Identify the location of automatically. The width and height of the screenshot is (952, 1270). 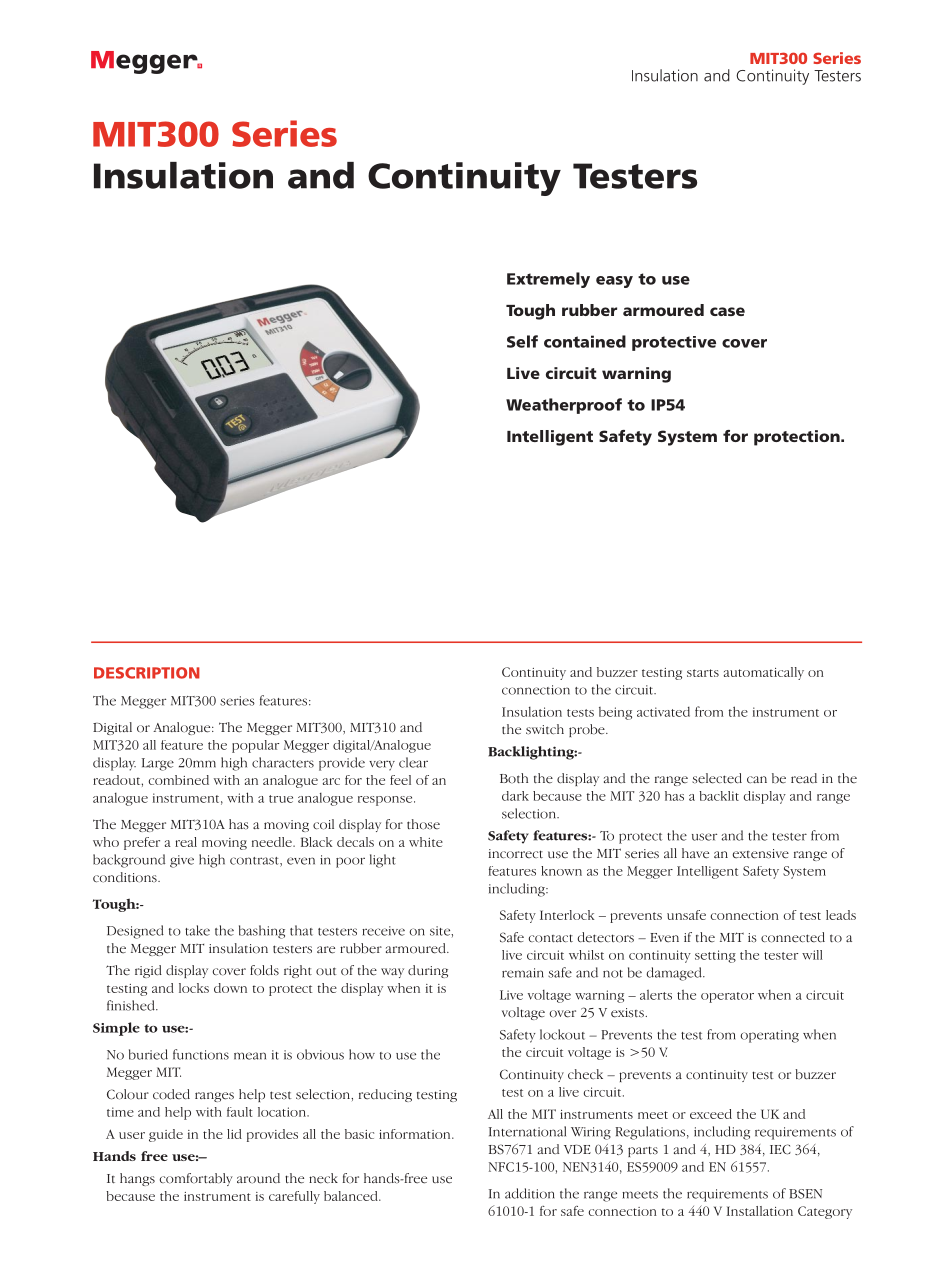
(764, 673).
